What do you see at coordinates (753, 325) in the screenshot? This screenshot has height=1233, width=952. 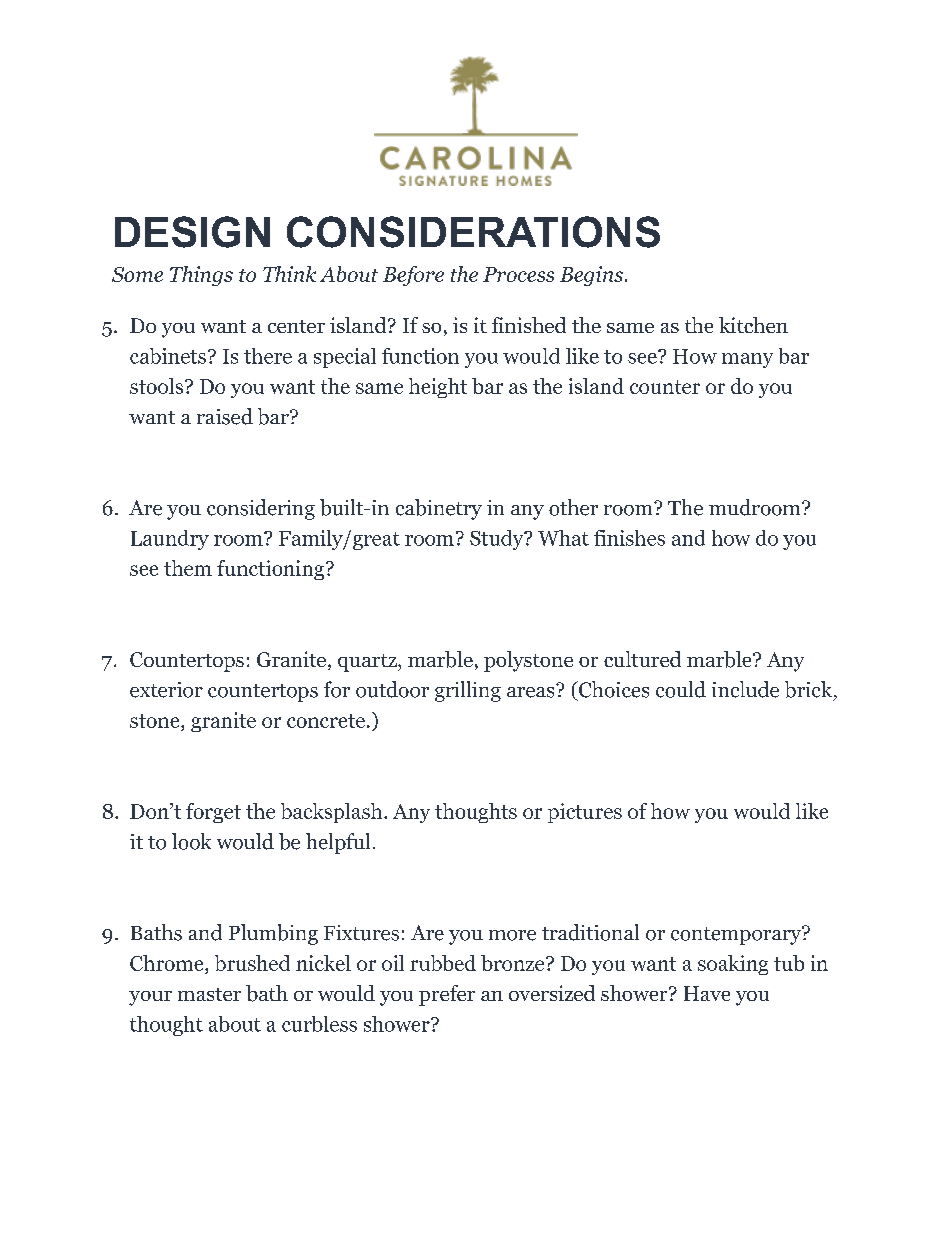 I see `kitchen` at bounding box center [753, 325].
